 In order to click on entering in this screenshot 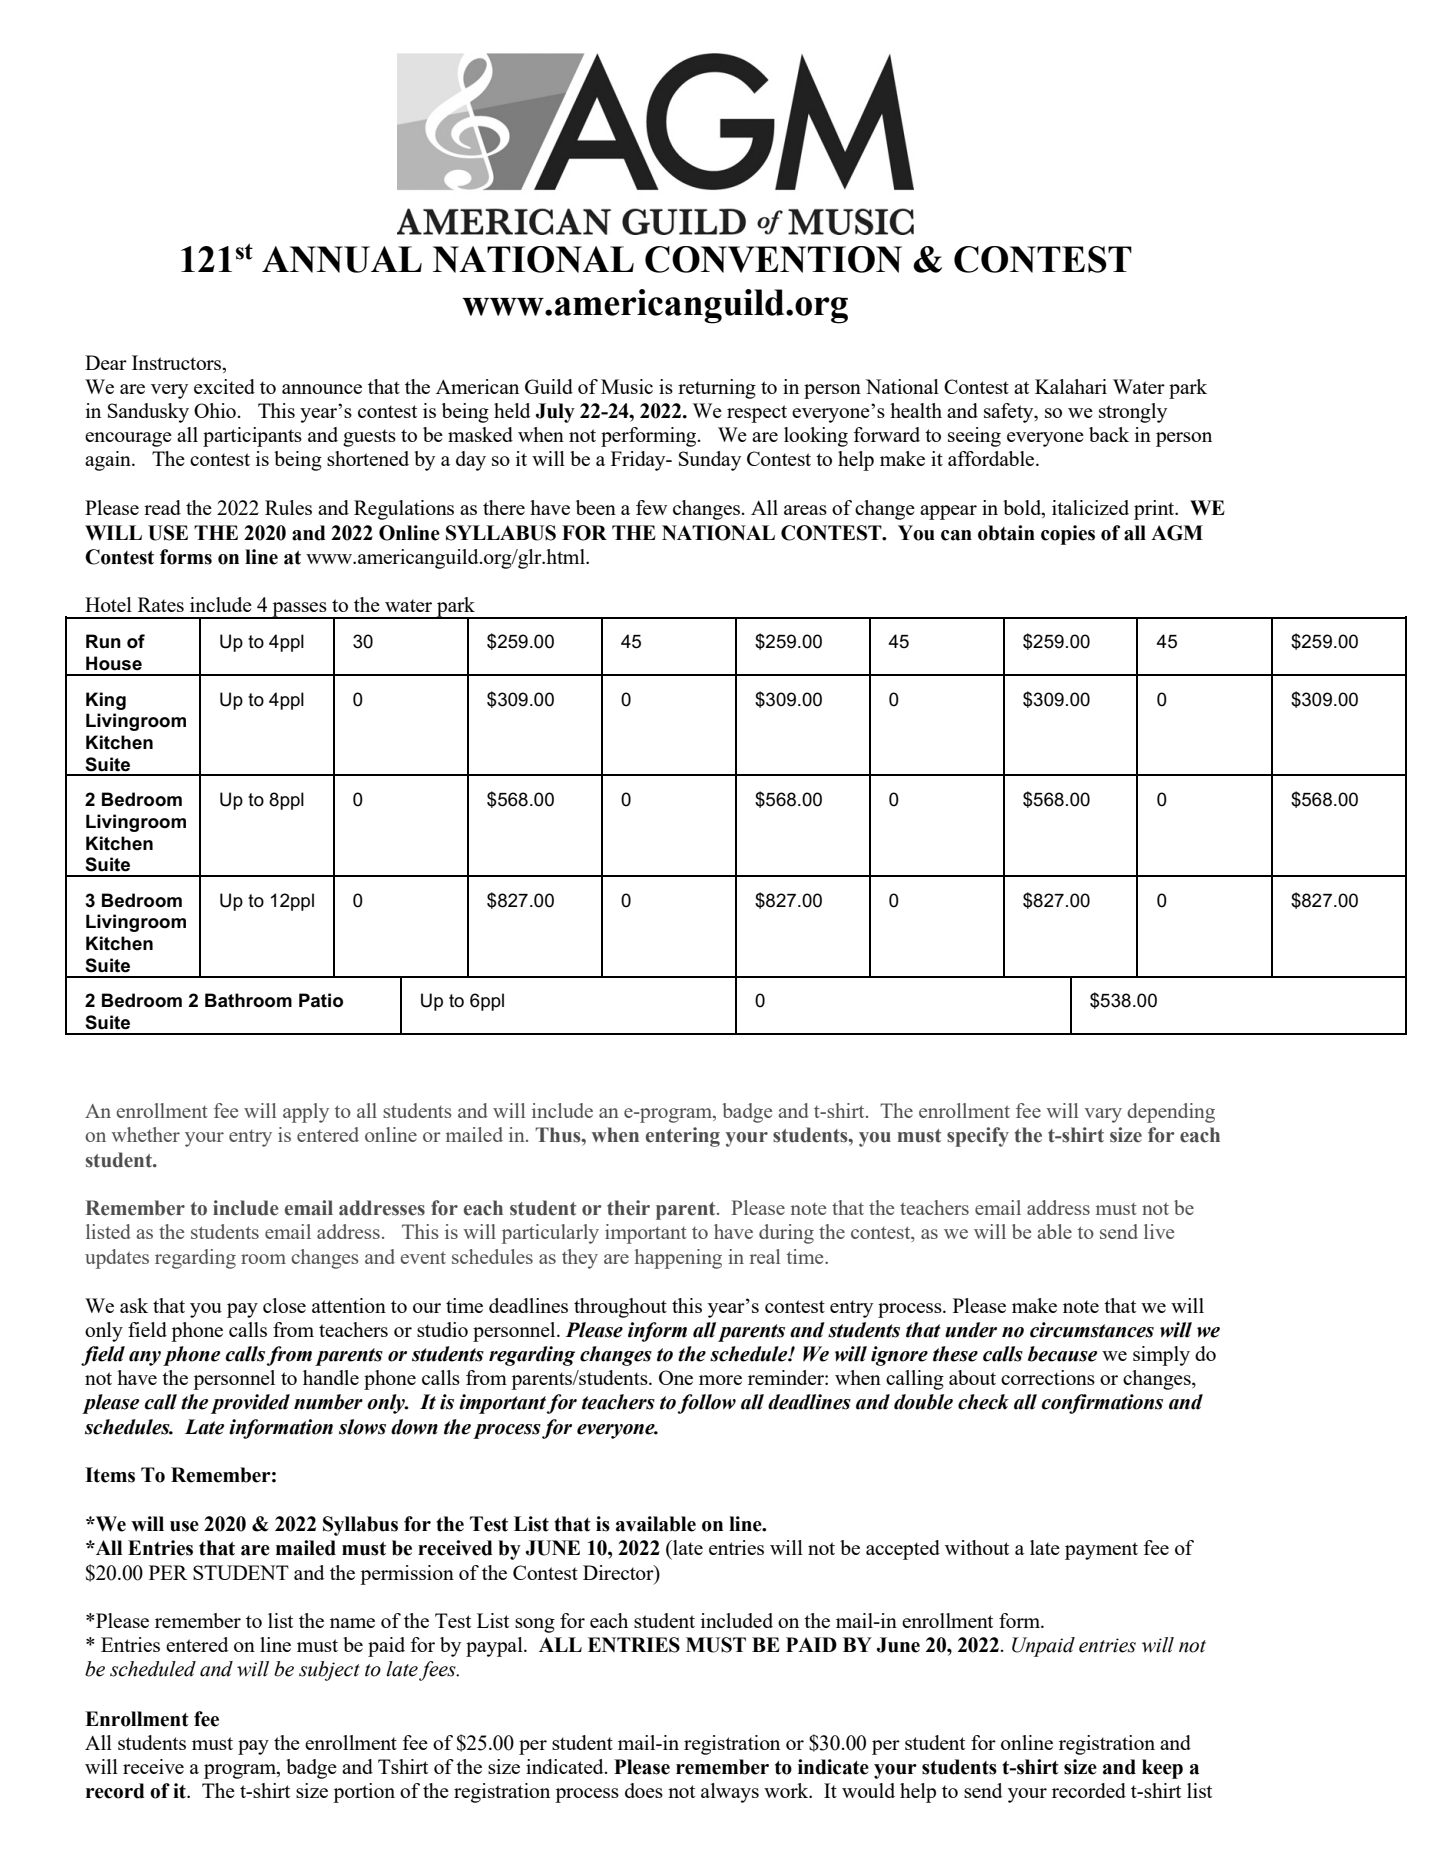, I will do `click(683, 1137)`.
